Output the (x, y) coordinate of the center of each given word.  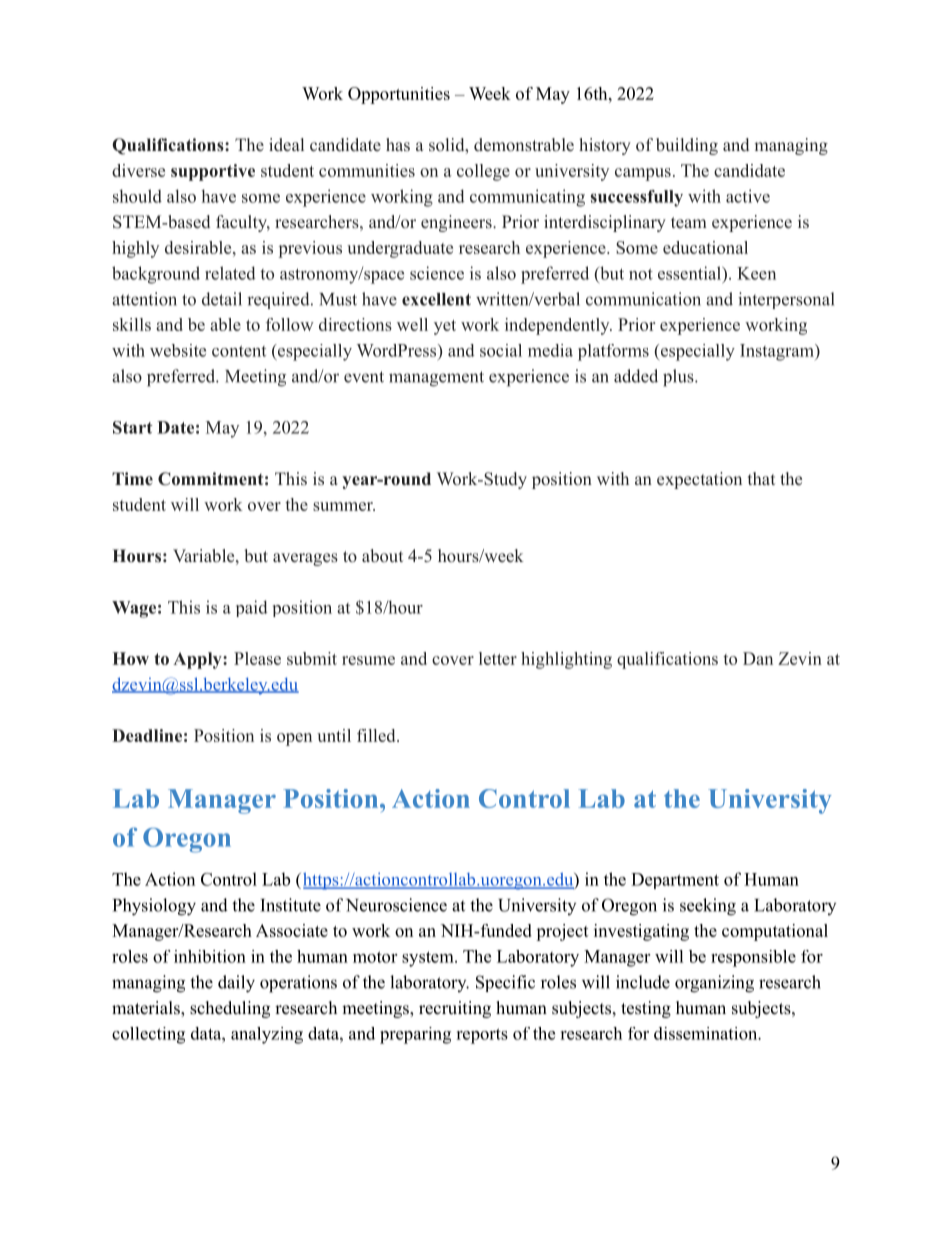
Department (675, 881)
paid (252, 608)
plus (678, 378)
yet (445, 327)
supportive (213, 172)
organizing (714, 984)
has (398, 144)
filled (377, 735)
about (382, 556)
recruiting (455, 1009)
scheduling (230, 1009)
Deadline (147, 735)
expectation (699, 480)
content (239, 351)
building (687, 146)
